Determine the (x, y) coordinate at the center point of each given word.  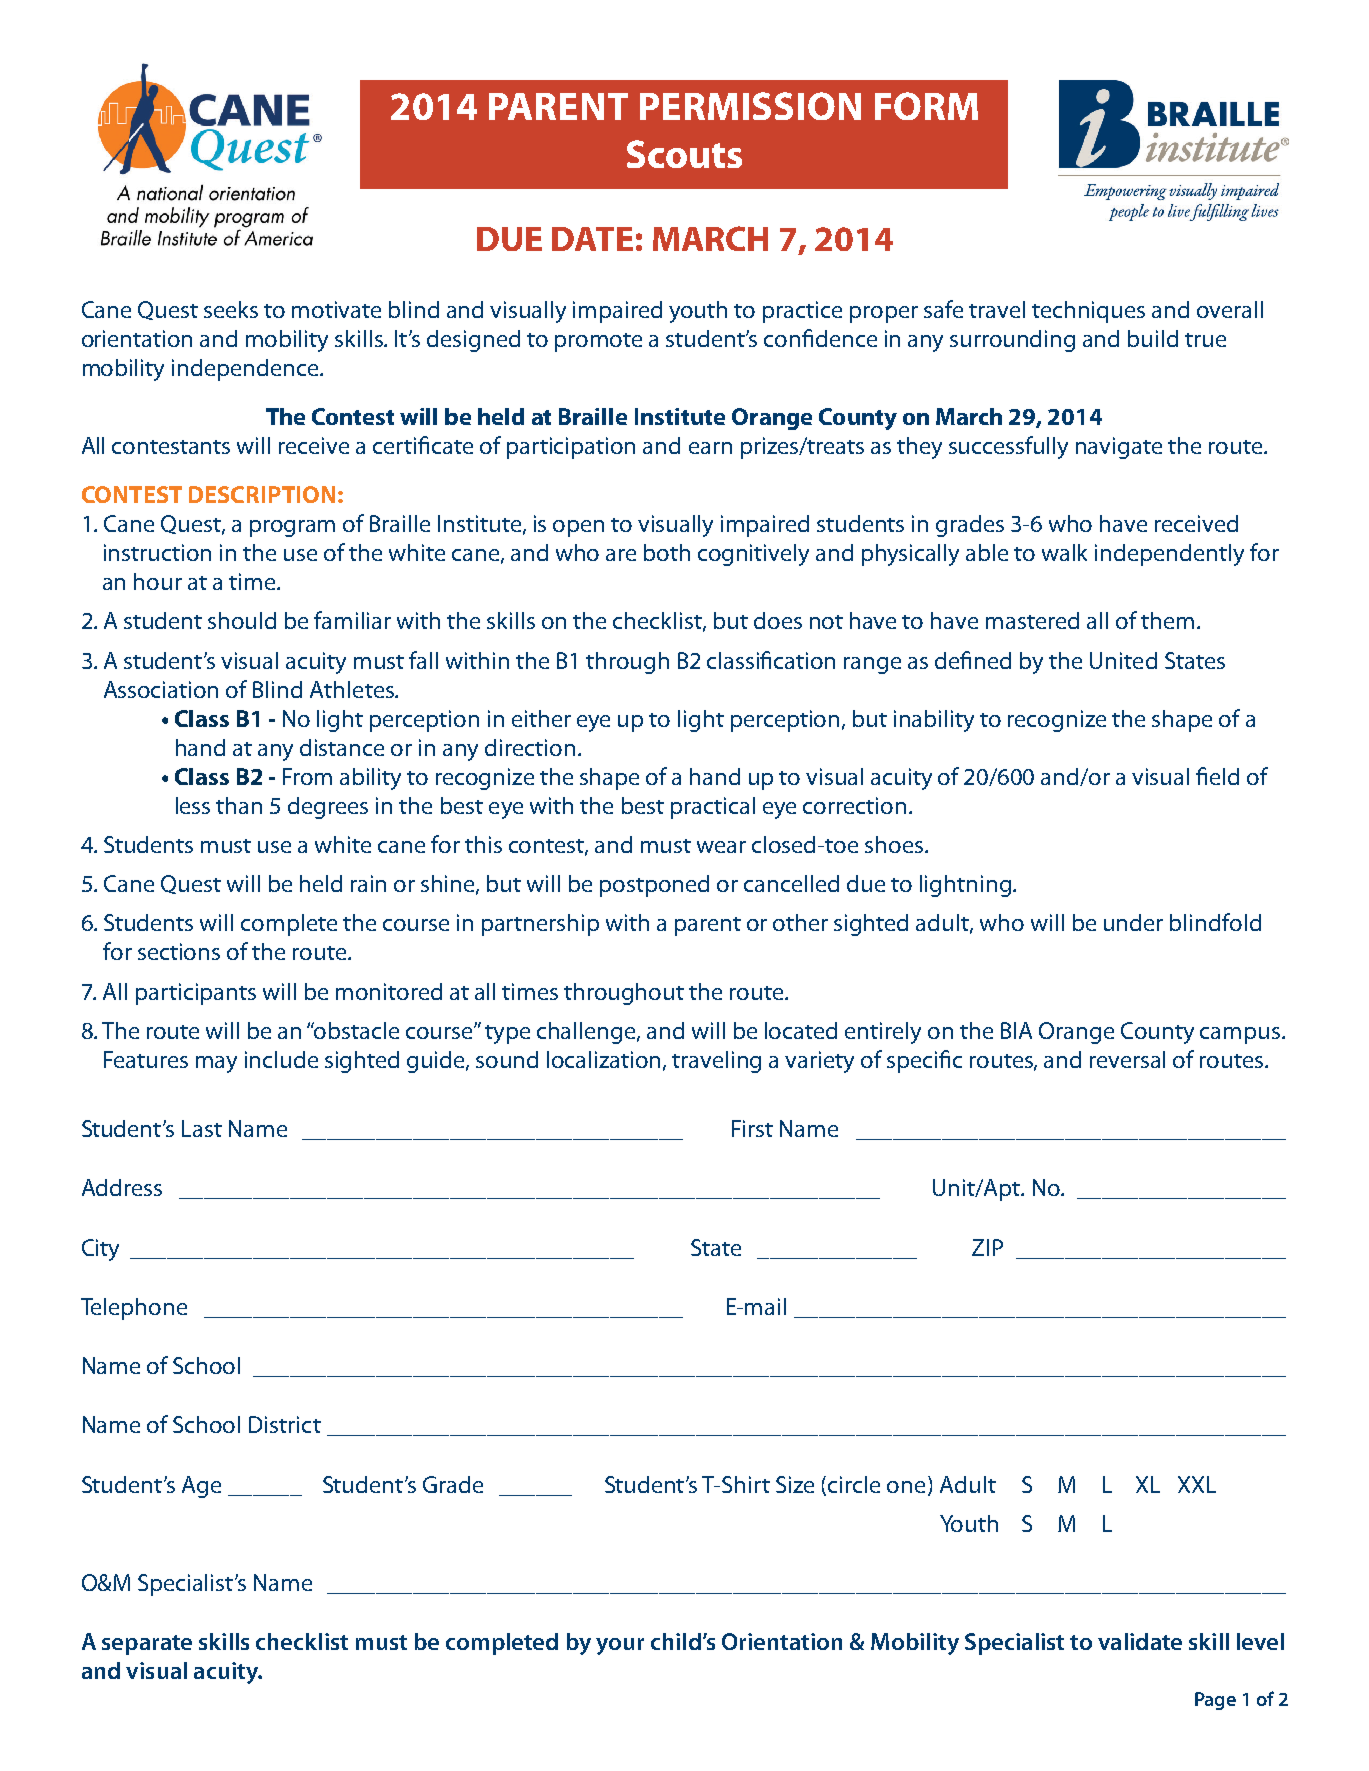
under (1133, 922)
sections (179, 951)
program (292, 528)
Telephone (134, 1309)
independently (1169, 555)
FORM (926, 106)
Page (1215, 1701)
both (667, 552)
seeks (231, 309)
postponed (654, 886)
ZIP (987, 1247)
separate (147, 1645)
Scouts (684, 154)
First (752, 1128)
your (620, 1646)
